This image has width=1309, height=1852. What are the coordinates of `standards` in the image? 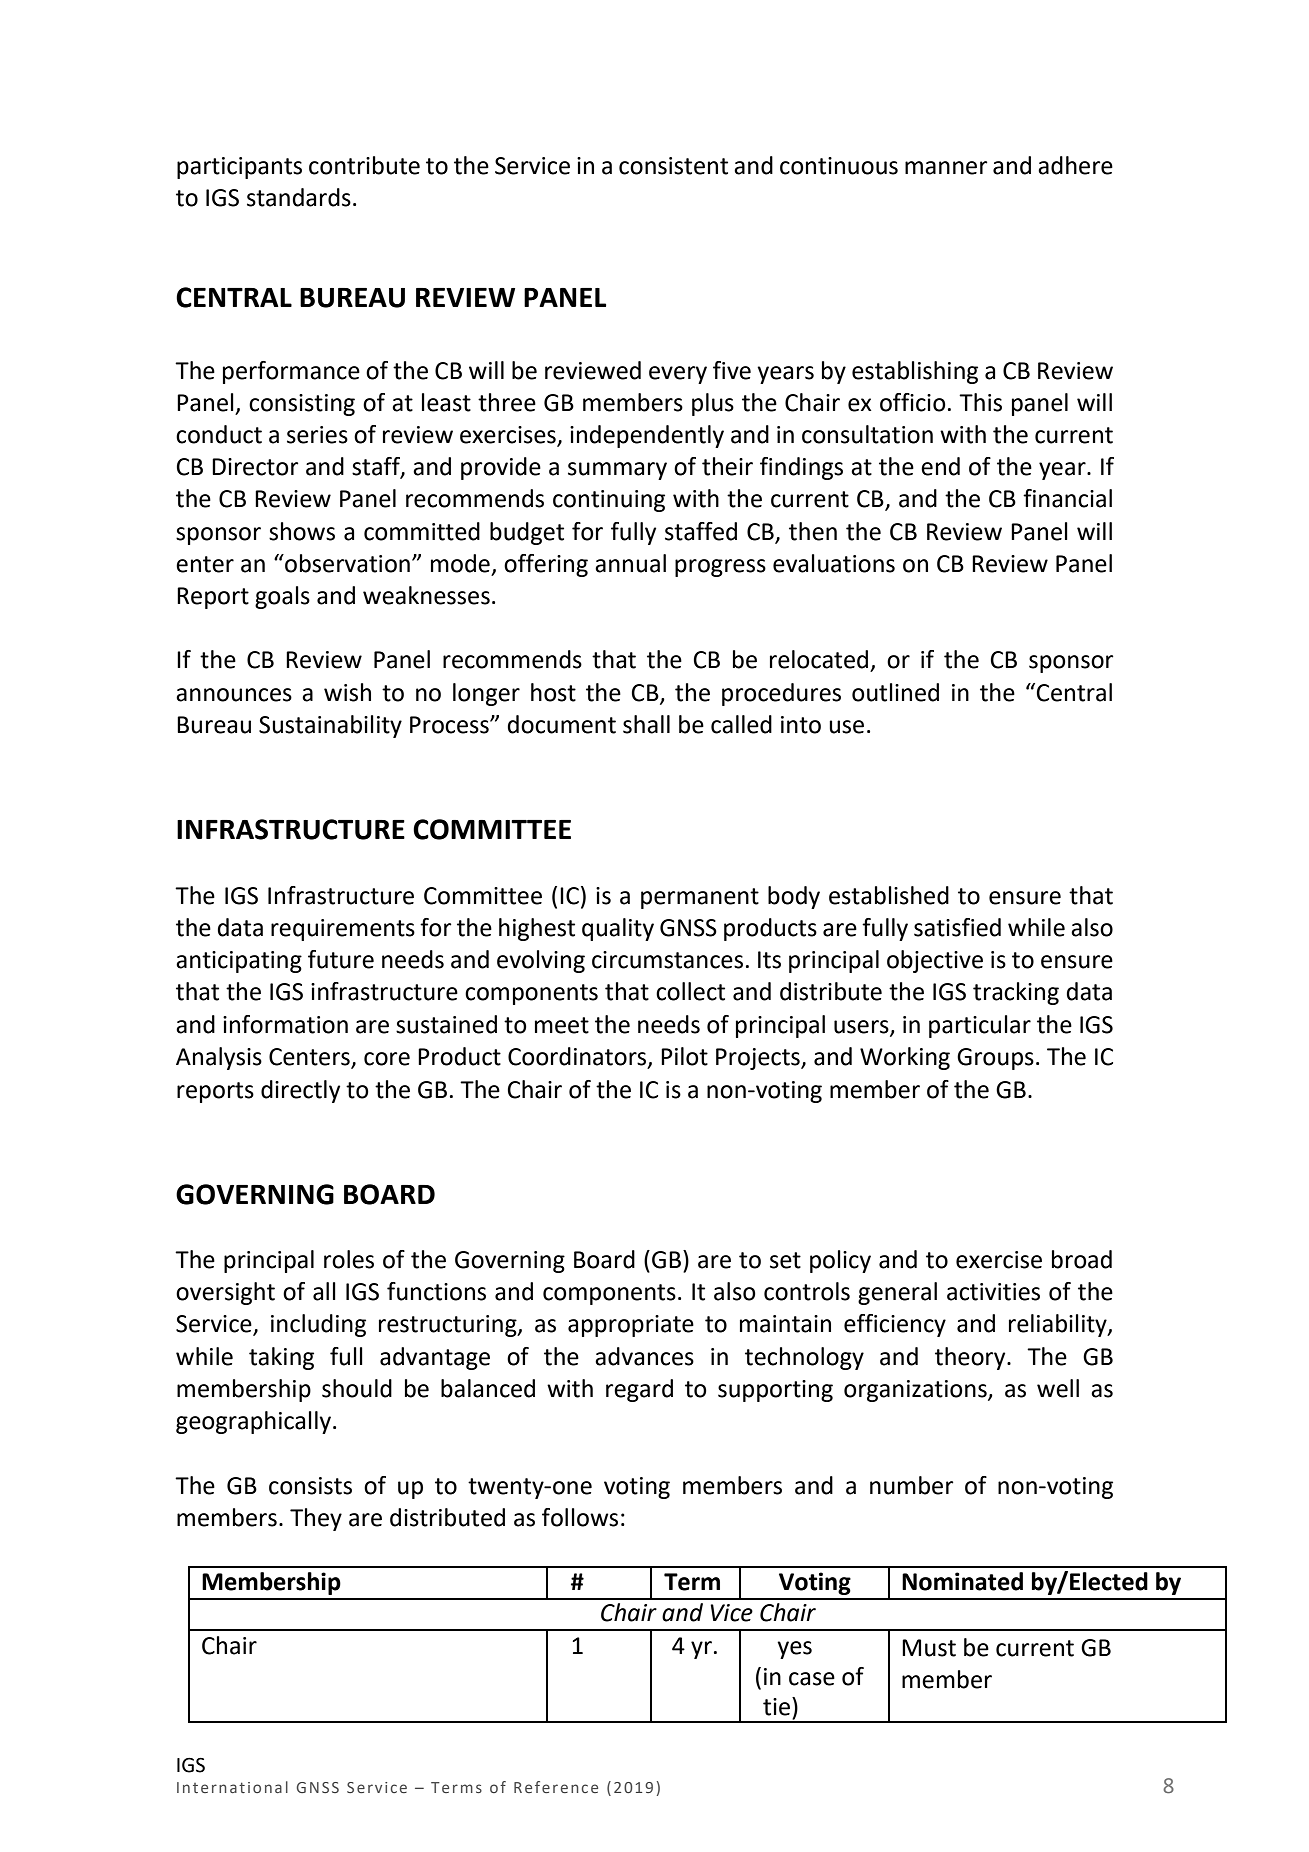 It's located at (299, 197).
